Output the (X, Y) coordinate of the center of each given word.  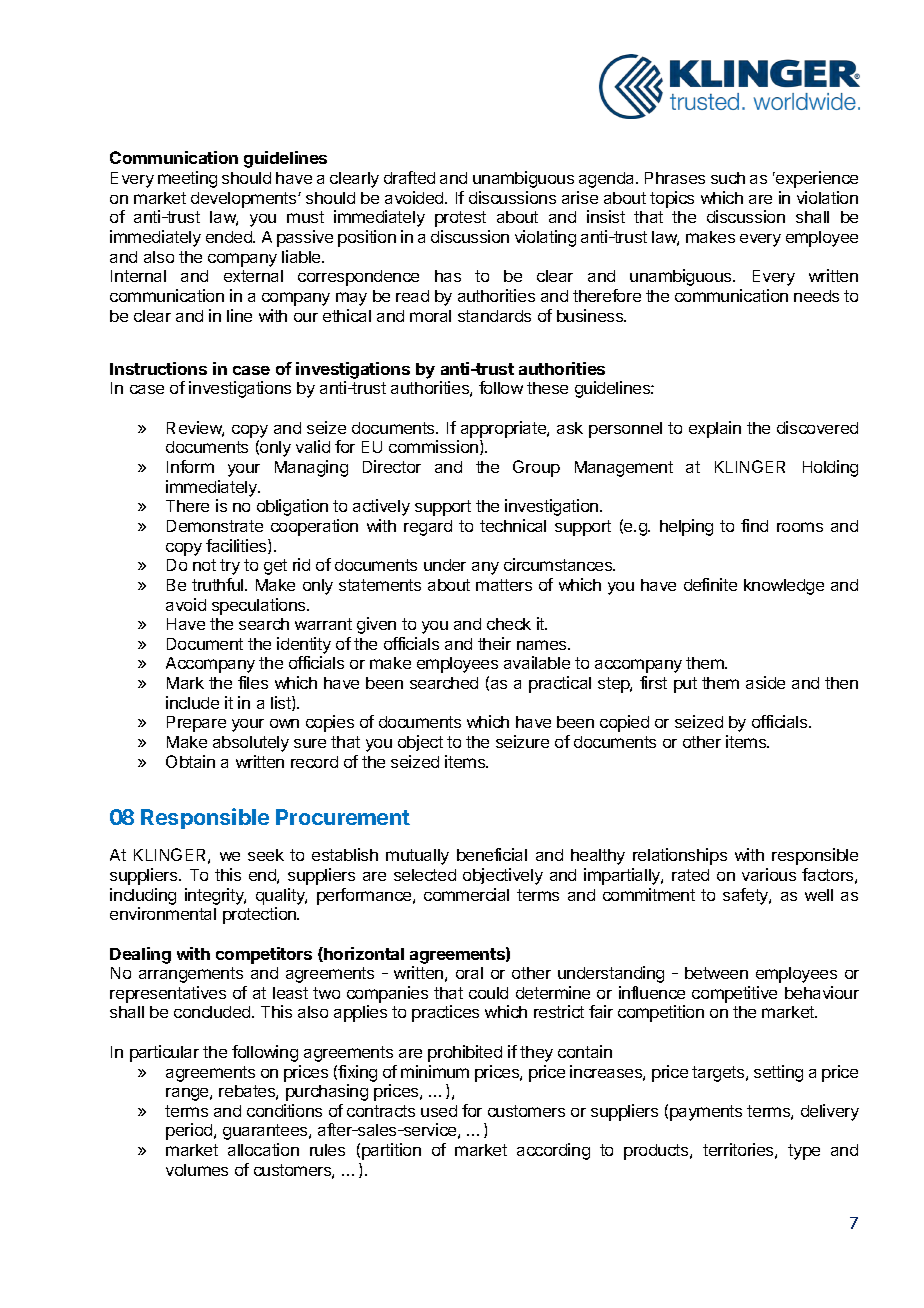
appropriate (504, 429)
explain (715, 429)
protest (460, 219)
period (190, 1131)
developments (245, 200)
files (253, 682)
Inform (190, 466)
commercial (466, 894)
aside (765, 682)
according (553, 1151)
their (494, 643)
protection (260, 915)
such (728, 178)
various (769, 874)
